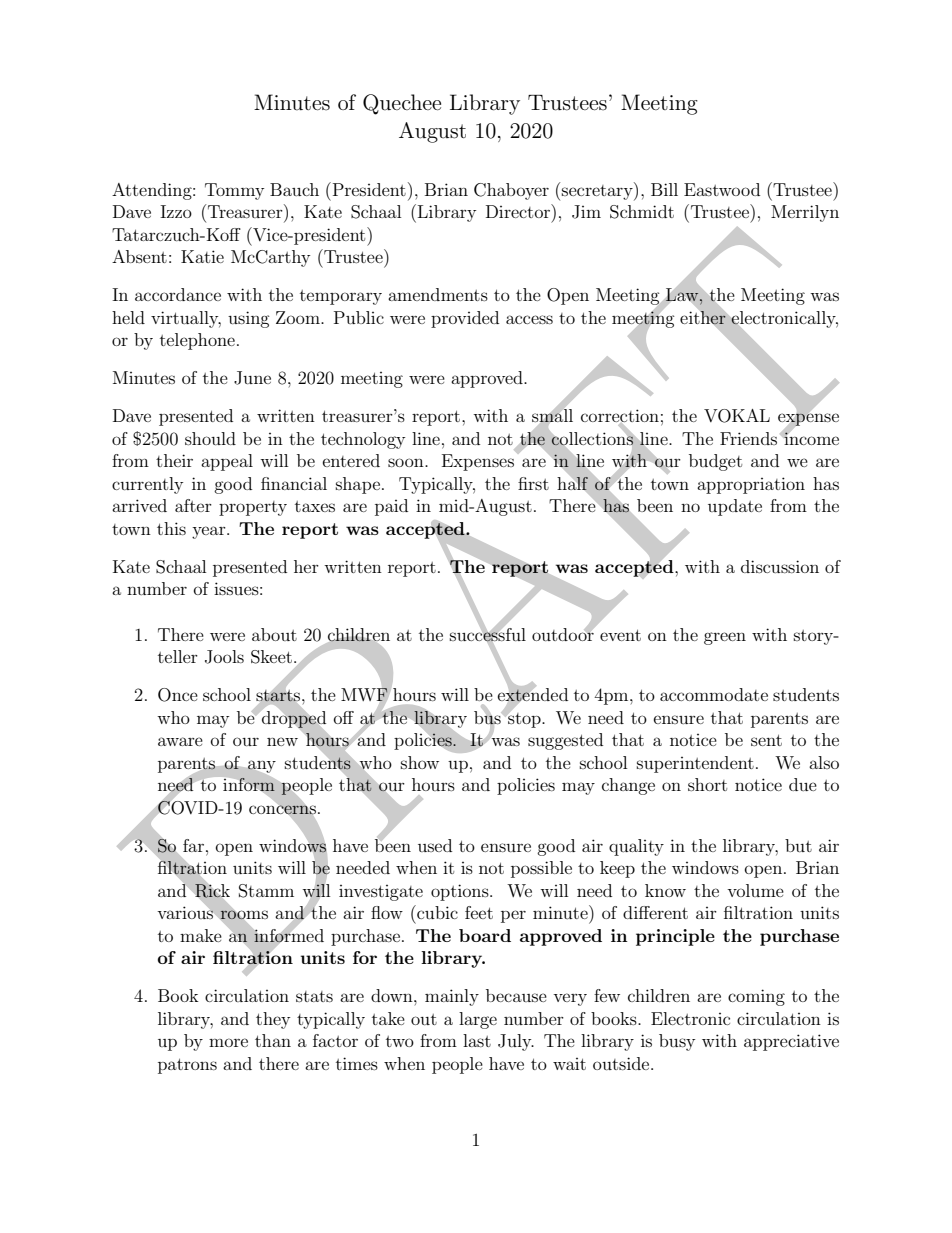 Image resolution: width=952 pixels, height=1233 pixels. Describe the element at coordinates (533, 483) in the screenshot. I see `first` at that location.
